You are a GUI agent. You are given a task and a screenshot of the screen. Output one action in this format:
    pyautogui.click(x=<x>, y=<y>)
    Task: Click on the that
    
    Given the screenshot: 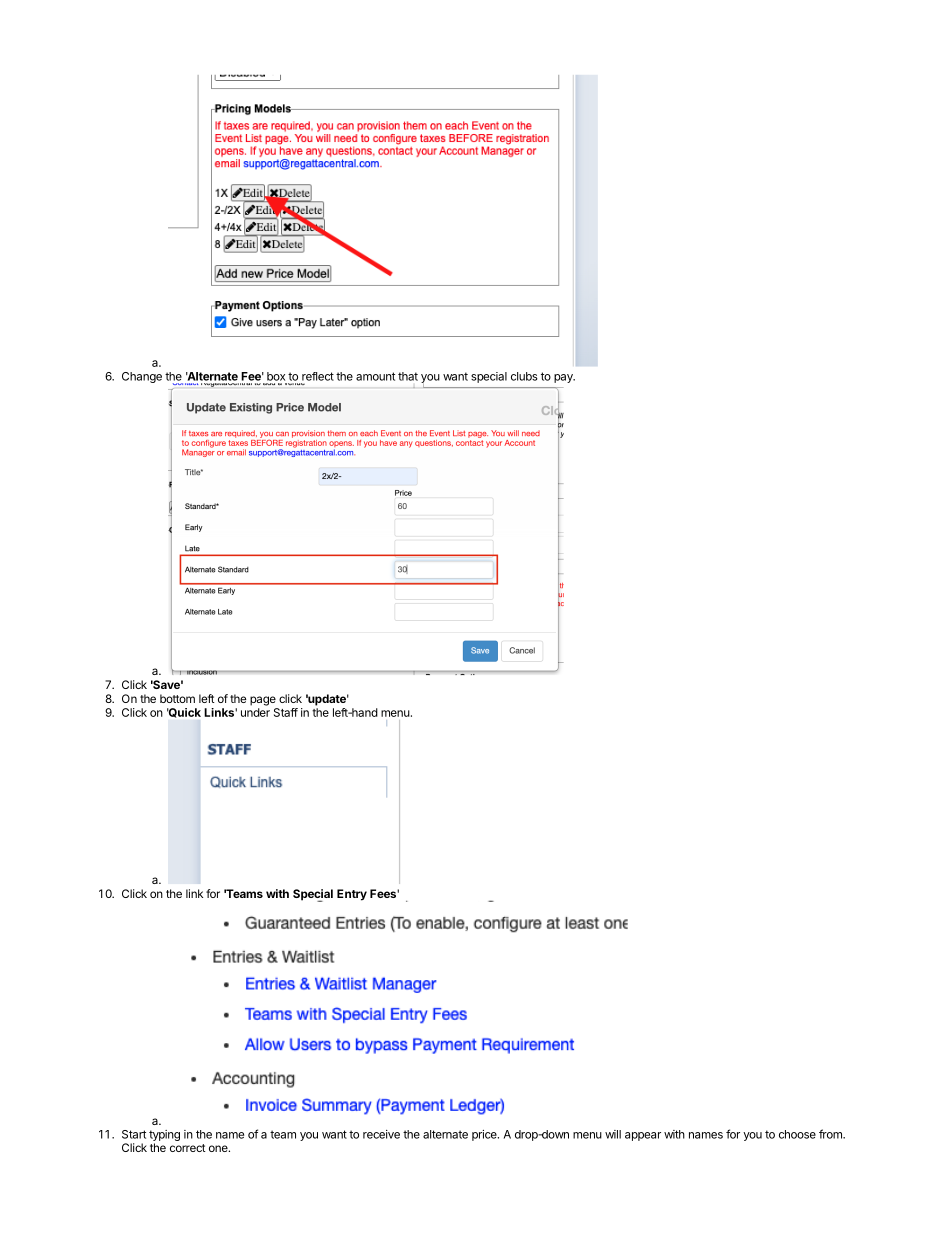 What is the action you would take?
    pyautogui.click(x=408, y=376)
